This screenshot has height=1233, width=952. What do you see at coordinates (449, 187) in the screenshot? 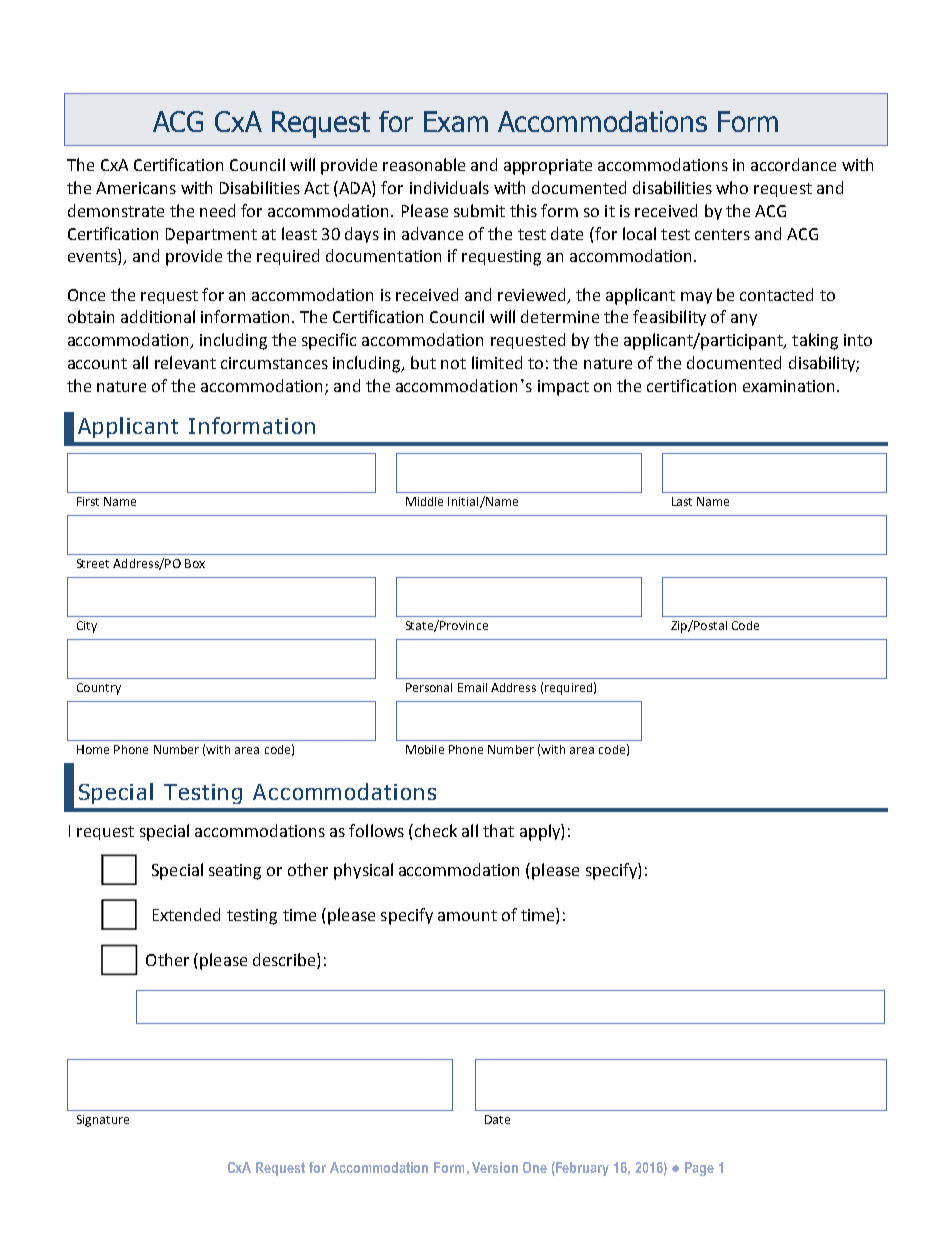
I see `individuals` at bounding box center [449, 187].
